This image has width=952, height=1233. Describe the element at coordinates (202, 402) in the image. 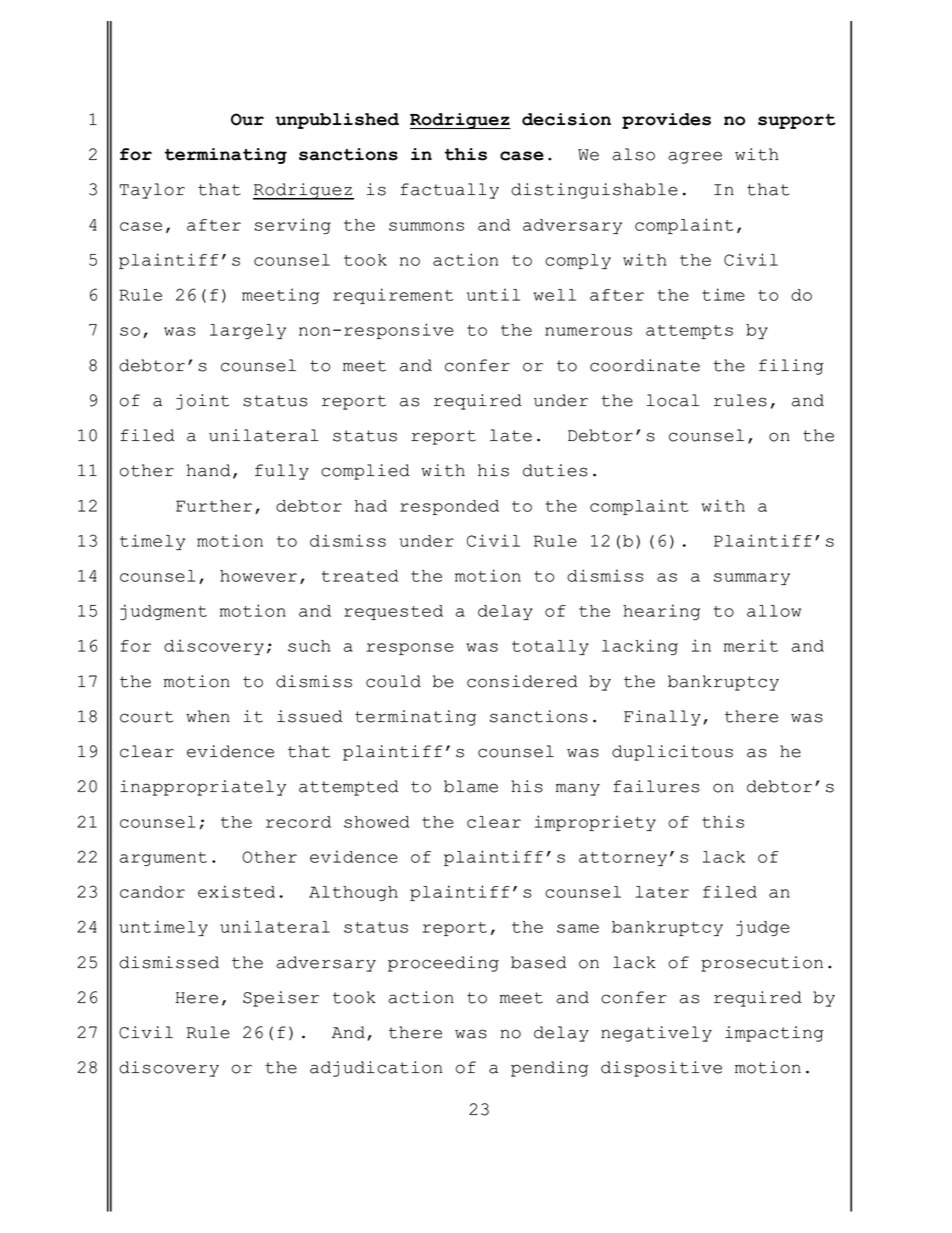

I see `joint` at that location.
